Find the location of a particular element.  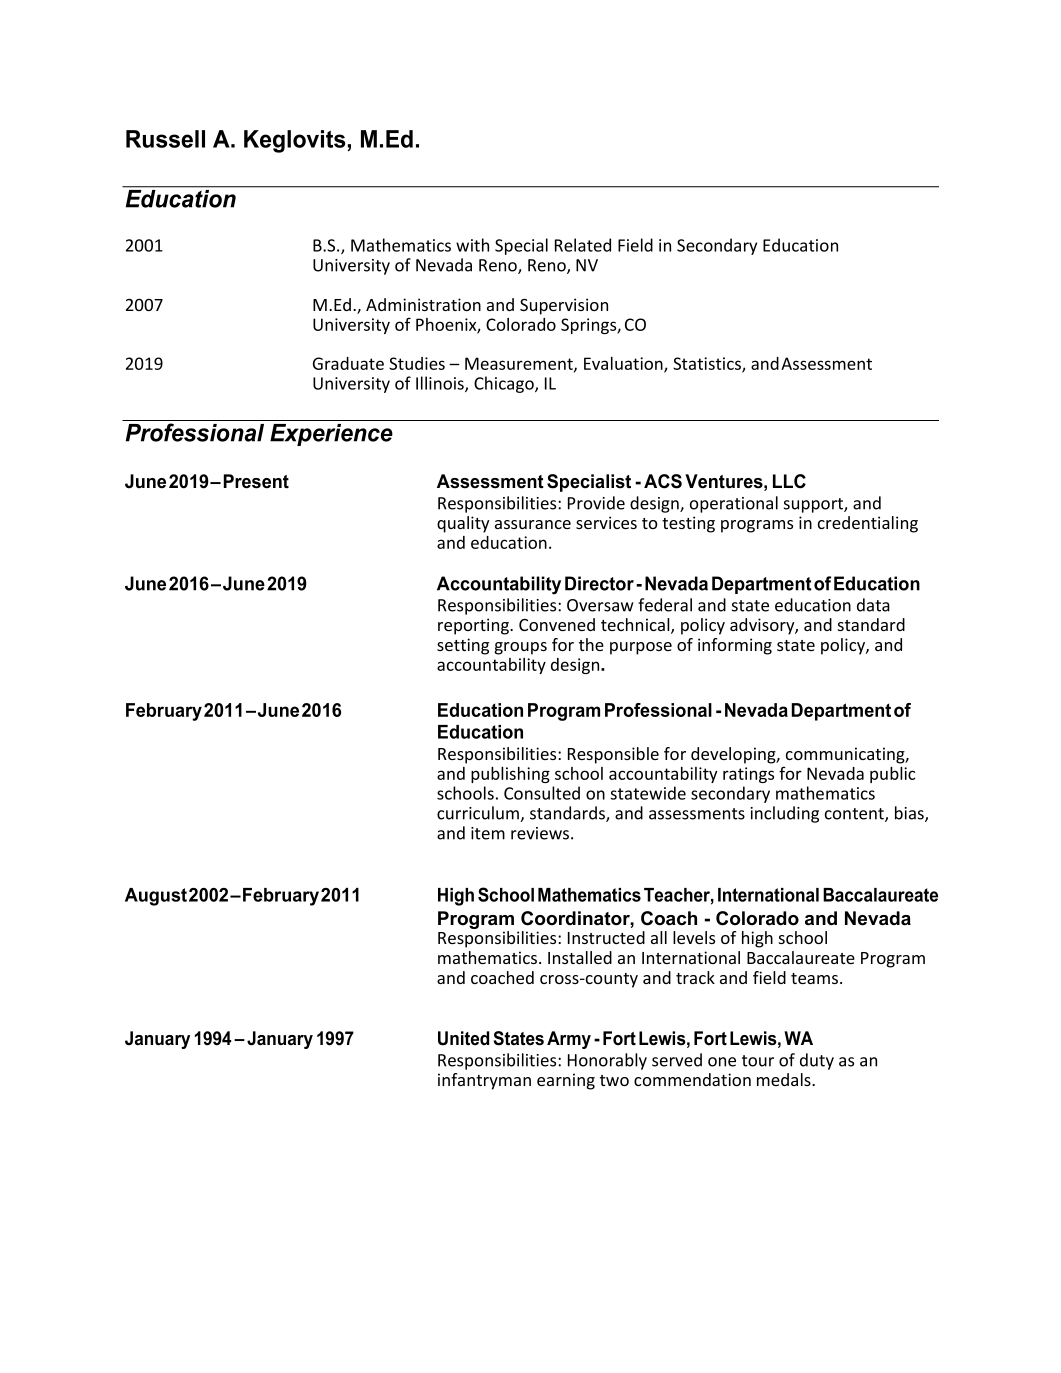

Related is located at coordinates (583, 245).
